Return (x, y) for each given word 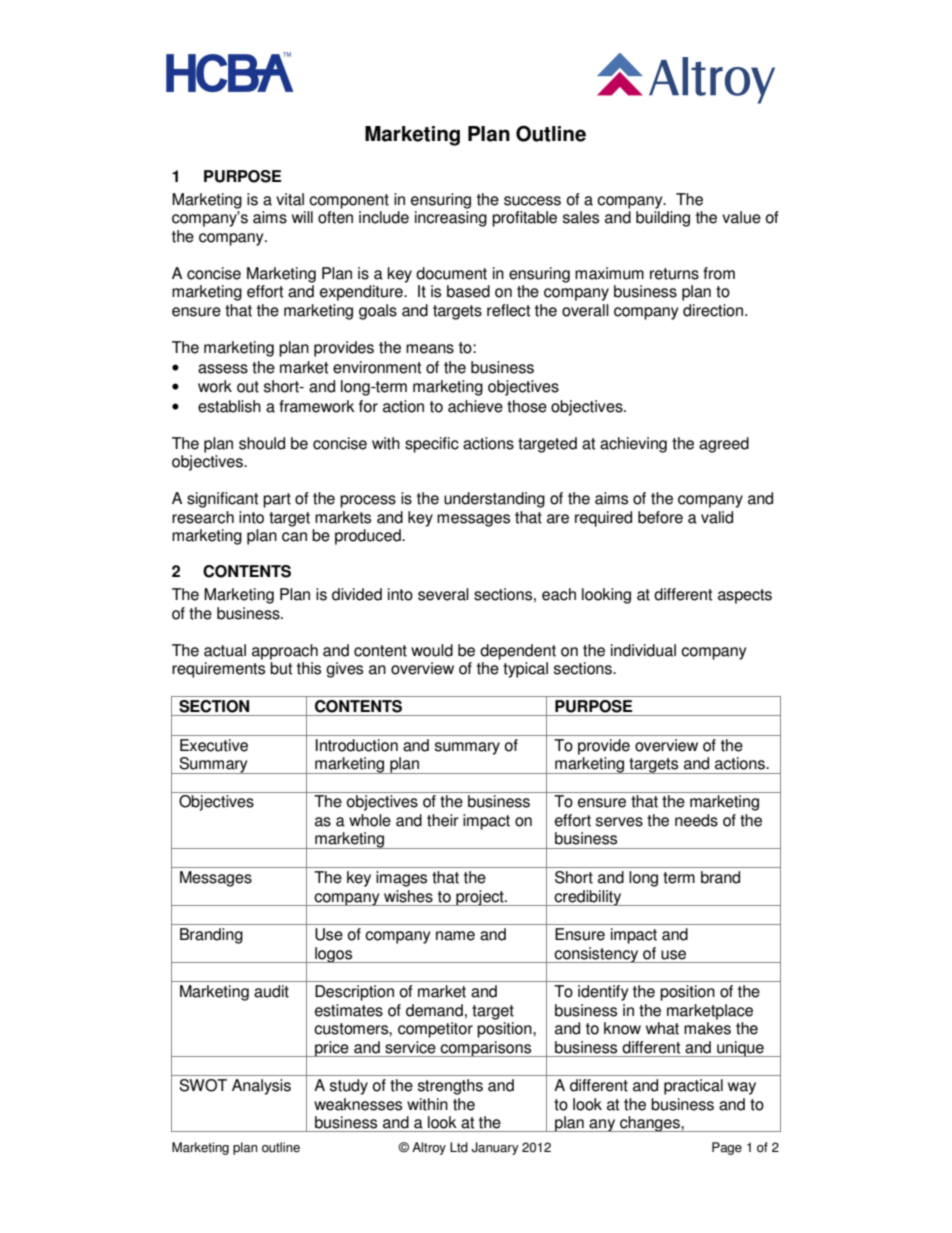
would (432, 650)
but (281, 668)
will (302, 217)
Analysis (261, 1087)
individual (643, 650)
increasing (451, 219)
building (663, 219)
